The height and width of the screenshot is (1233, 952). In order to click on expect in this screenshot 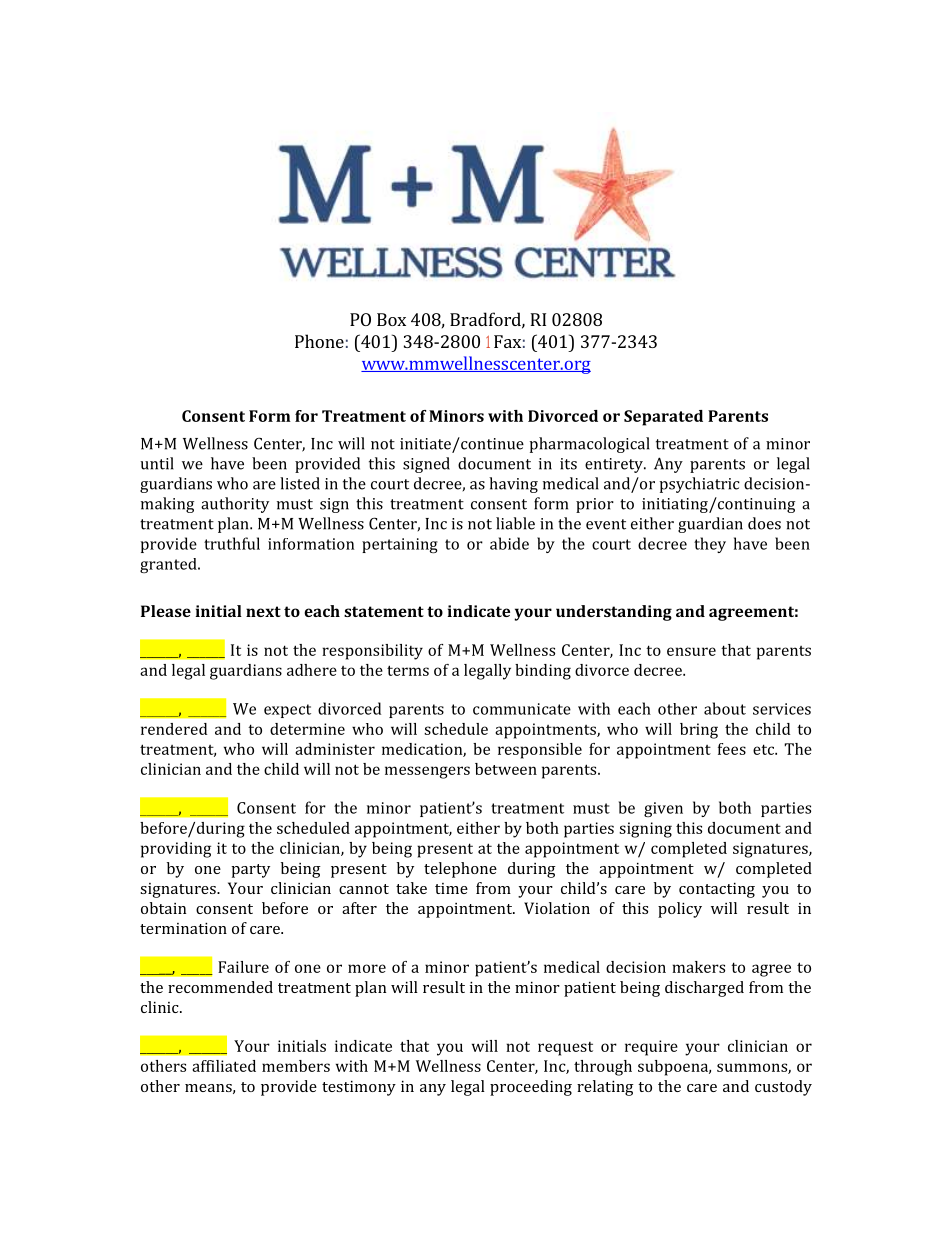, I will do `click(287, 711)`.
